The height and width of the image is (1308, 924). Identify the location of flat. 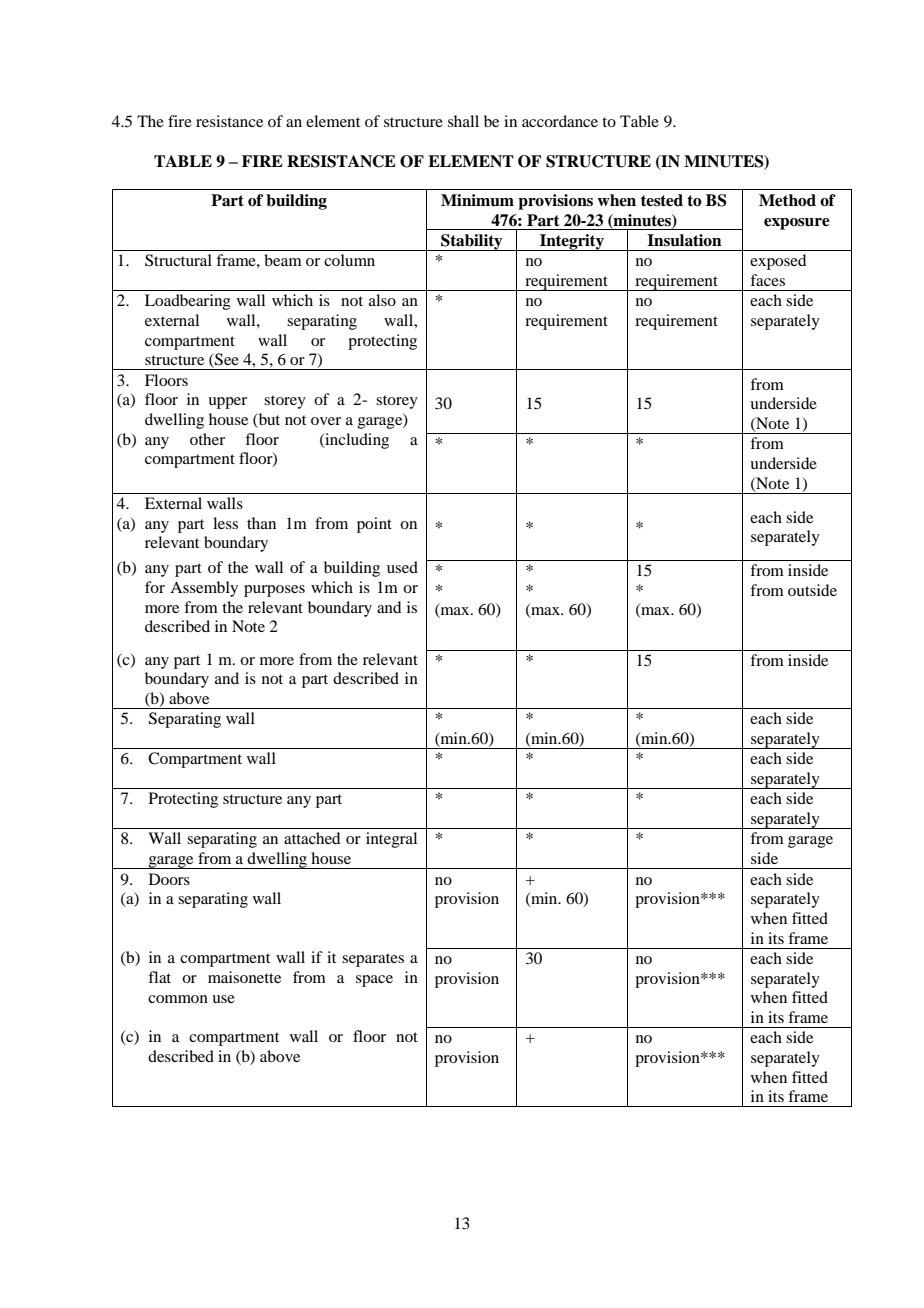
(159, 977).
